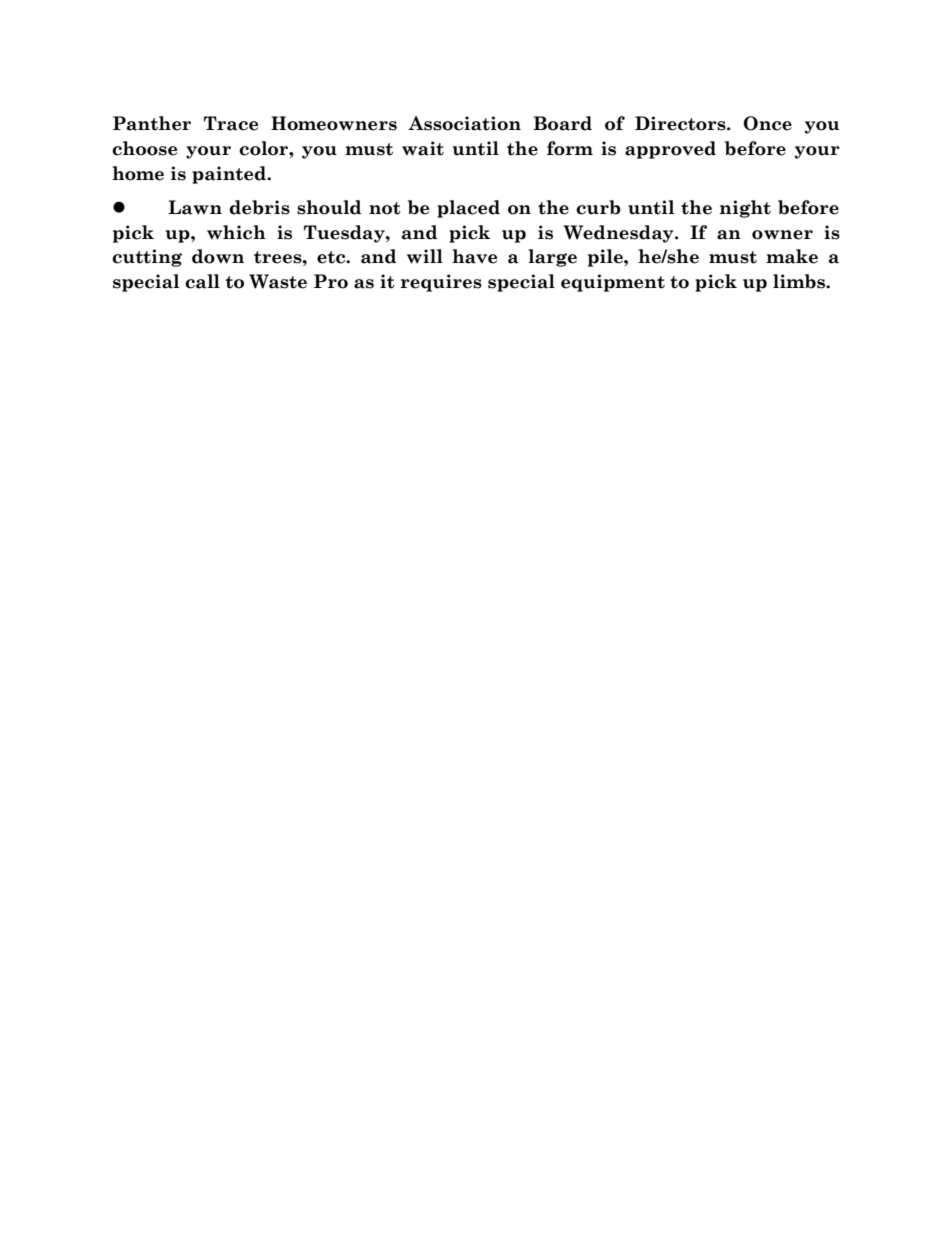 This screenshot has width=952, height=1233. What do you see at coordinates (231, 123) in the screenshot?
I see `Trace` at bounding box center [231, 123].
